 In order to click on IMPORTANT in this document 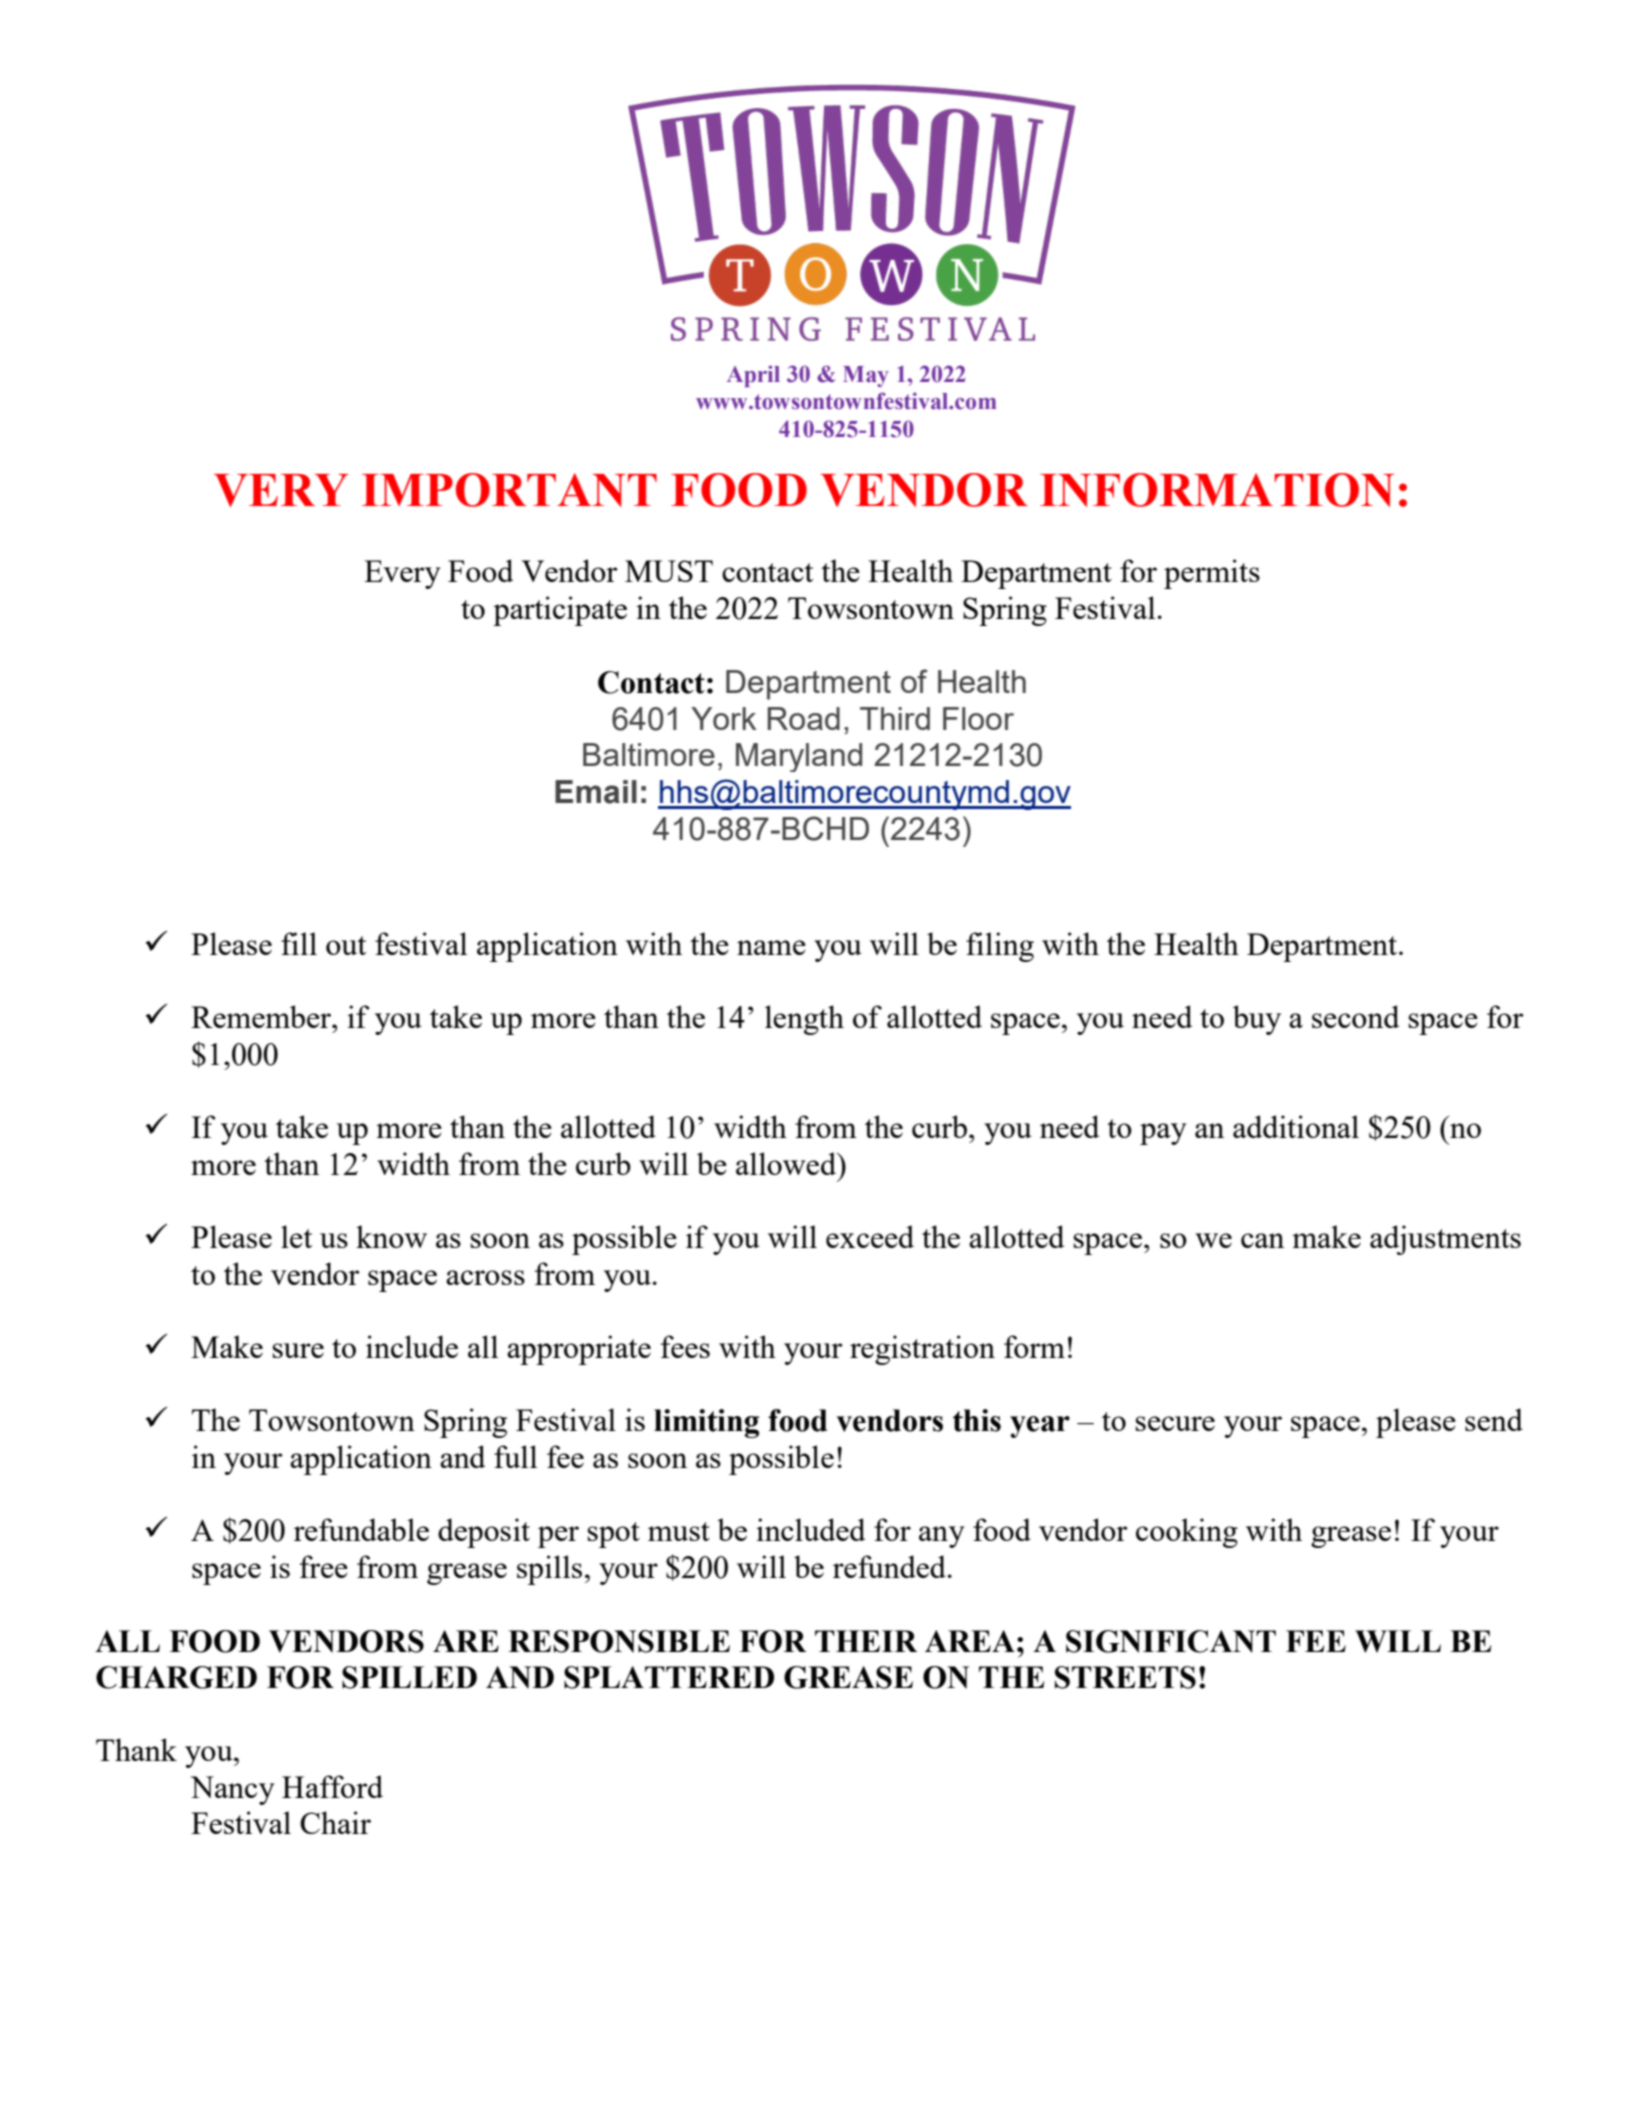, I will do `click(509, 490)`.
